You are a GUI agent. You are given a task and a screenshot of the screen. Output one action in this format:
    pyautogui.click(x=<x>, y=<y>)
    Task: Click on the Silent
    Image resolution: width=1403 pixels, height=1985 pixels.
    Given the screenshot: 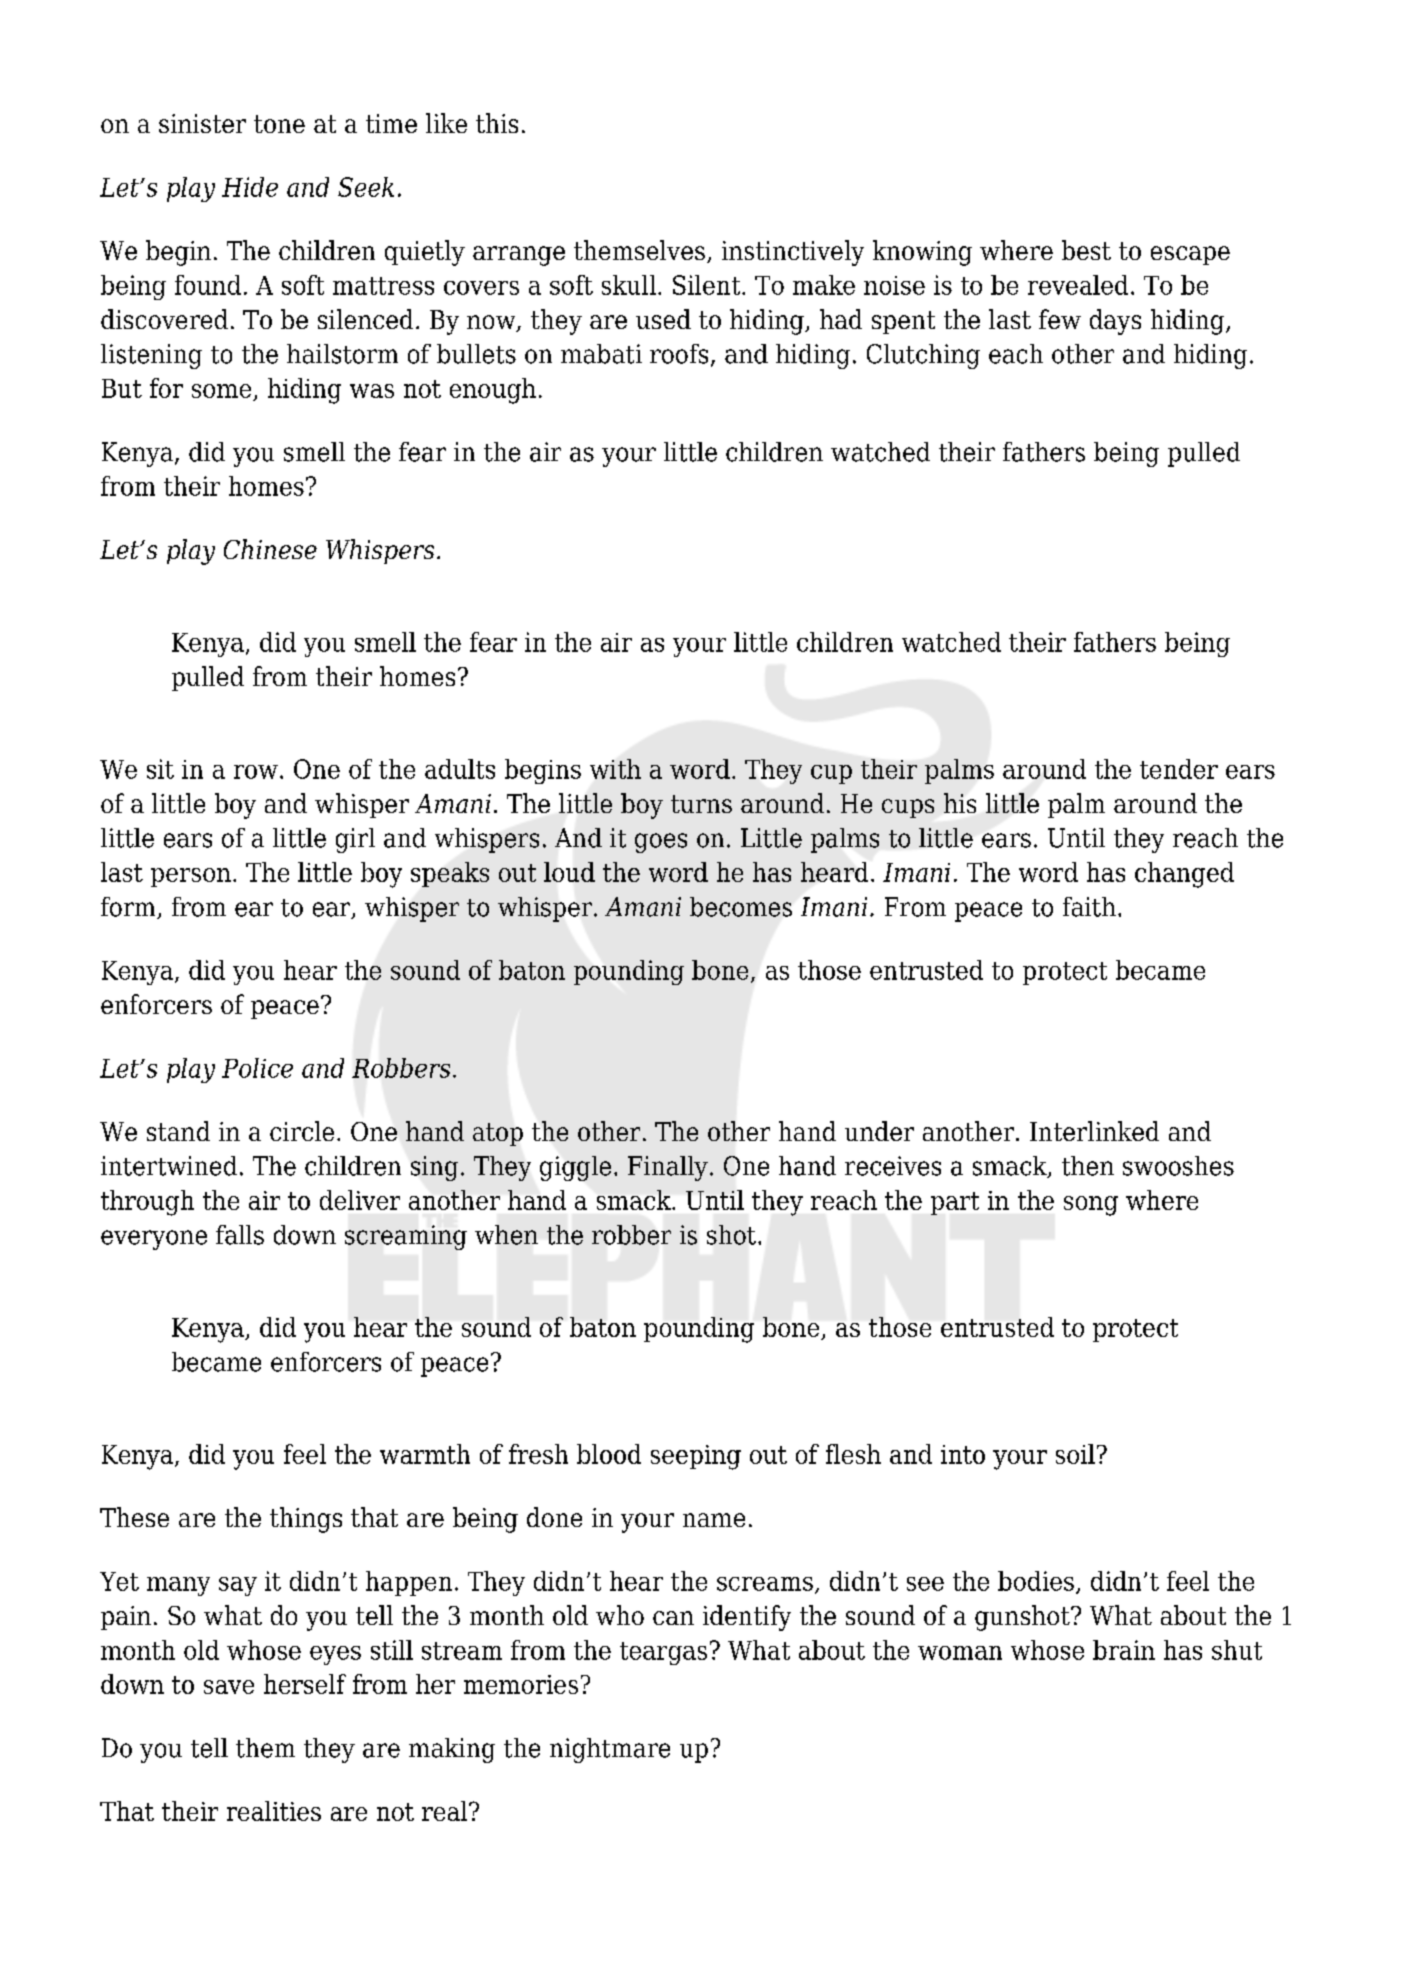 What is the action you would take?
    pyautogui.click(x=708, y=285)
